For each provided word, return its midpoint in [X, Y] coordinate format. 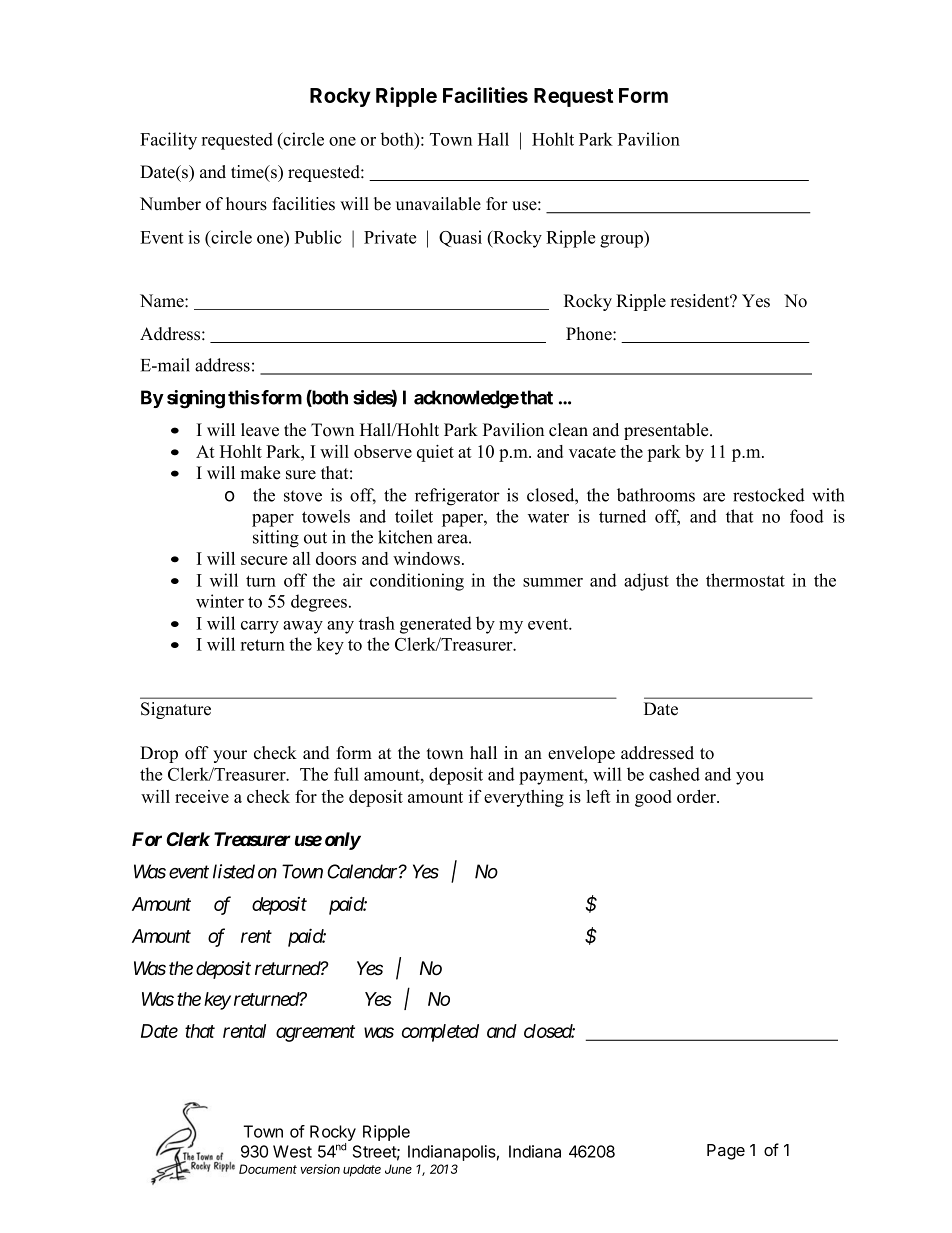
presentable [667, 431]
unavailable [438, 204]
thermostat [745, 580]
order [697, 796]
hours [246, 204]
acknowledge [466, 399]
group [622, 241]
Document [268, 1169]
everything [524, 798]
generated [436, 625]
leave [260, 430]
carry [260, 627]
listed [234, 871]
